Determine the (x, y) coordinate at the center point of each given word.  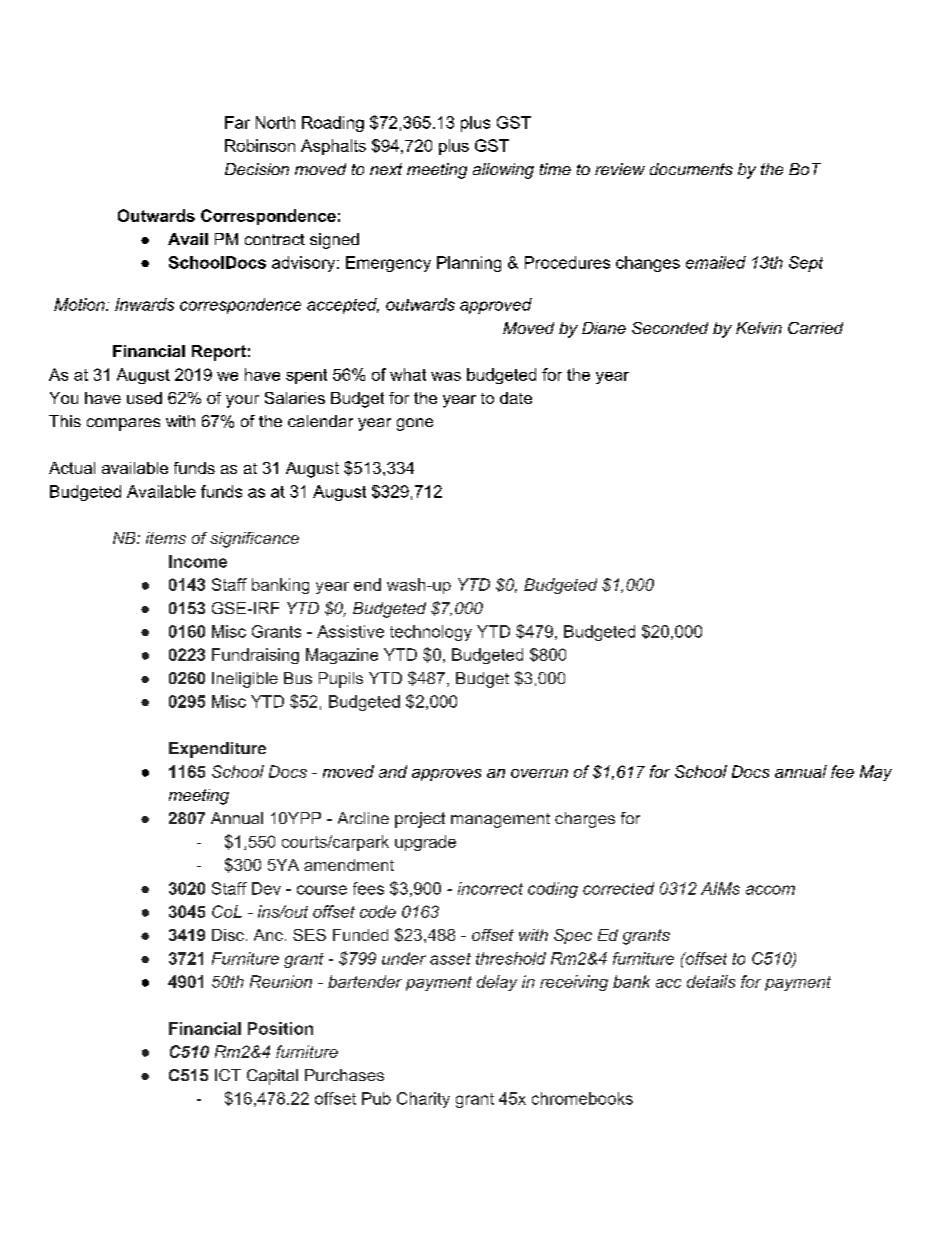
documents (691, 169)
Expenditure (217, 750)
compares (123, 424)
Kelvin (759, 328)
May (876, 773)
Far (237, 122)
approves (446, 775)
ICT (228, 1075)
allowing (503, 171)
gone (415, 424)
